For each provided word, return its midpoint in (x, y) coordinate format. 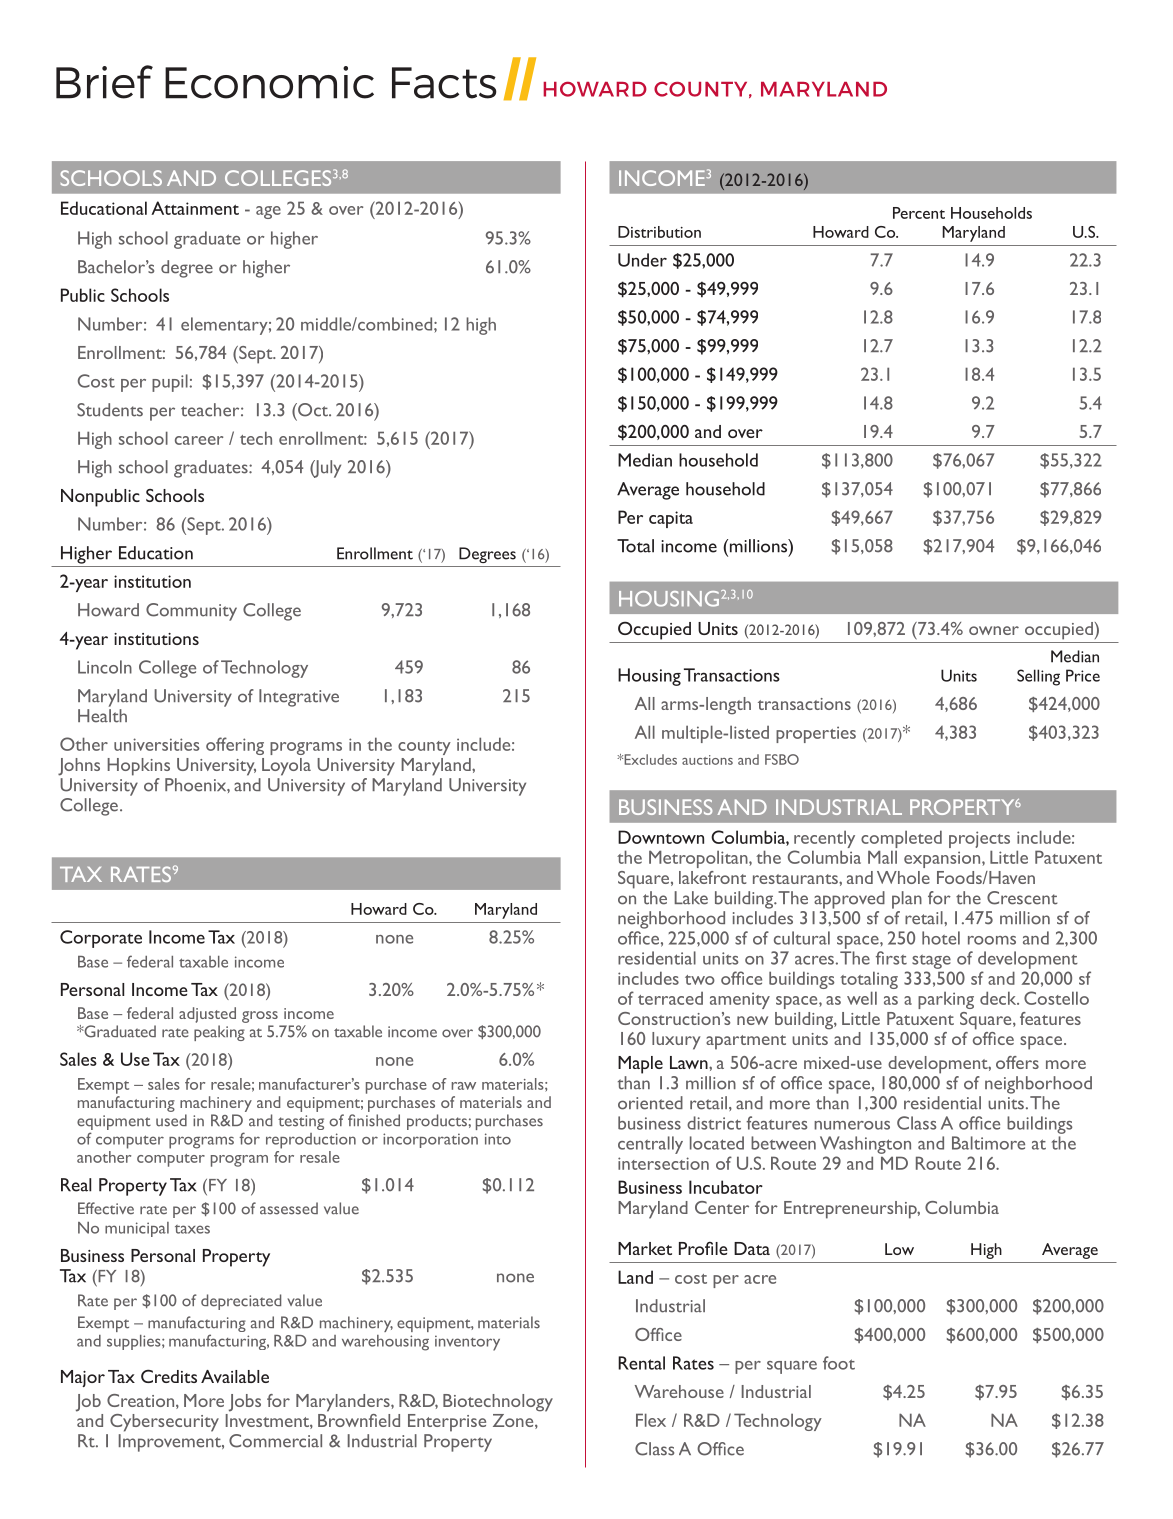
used (171, 1120)
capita (671, 519)
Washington (865, 1145)
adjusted (207, 1015)
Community (191, 612)
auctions (707, 760)
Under (642, 260)
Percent (919, 213)
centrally (650, 1145)
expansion (943, 859)
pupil (171, 383)
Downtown (661, 837)
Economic (269, 82)
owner (994, 630)
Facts (444, 83)
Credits (169, 1376)
